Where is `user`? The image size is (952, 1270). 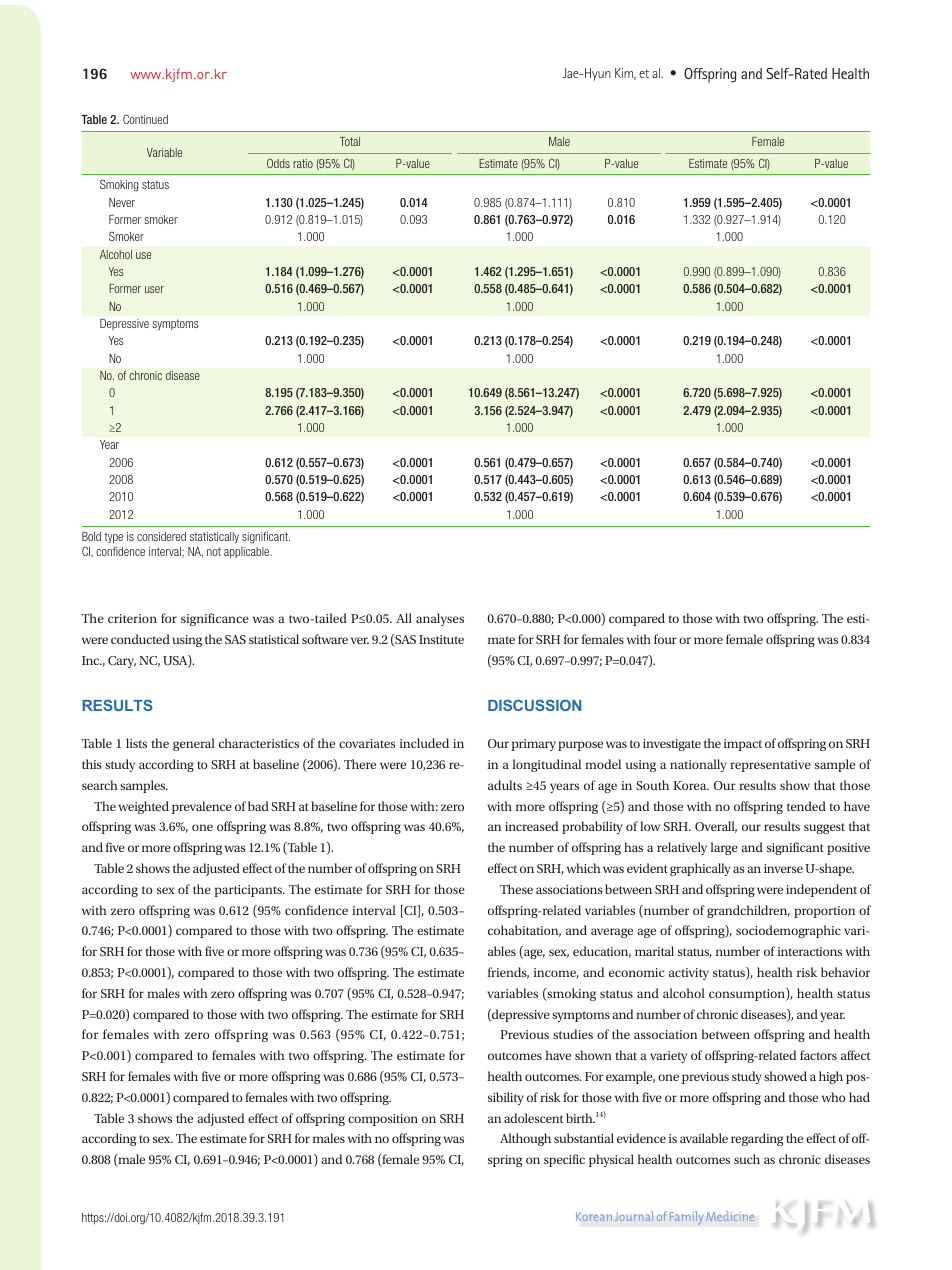
user is located at coordinates (154, 289).
